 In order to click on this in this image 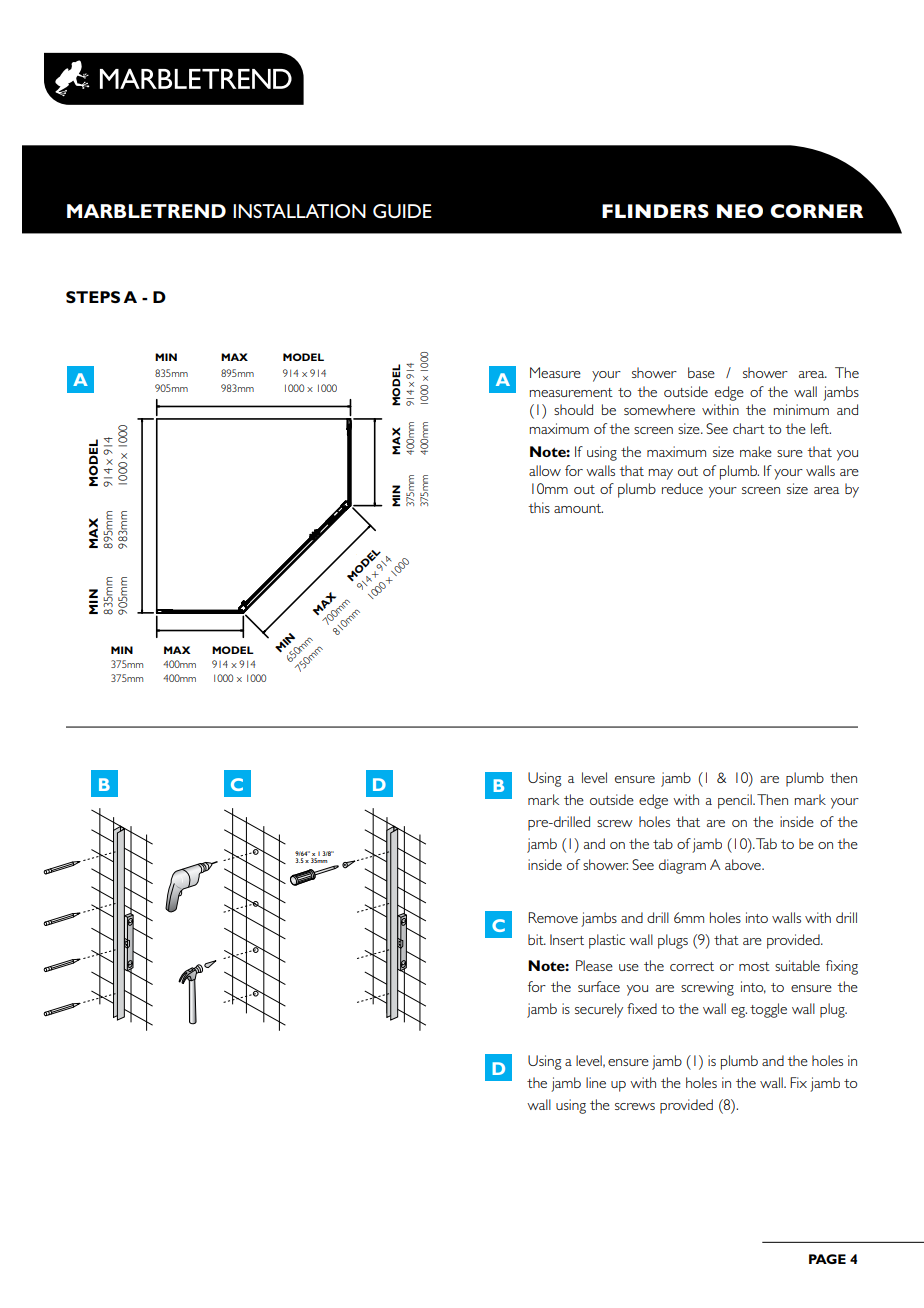, I will do `click(539, 507)`.
